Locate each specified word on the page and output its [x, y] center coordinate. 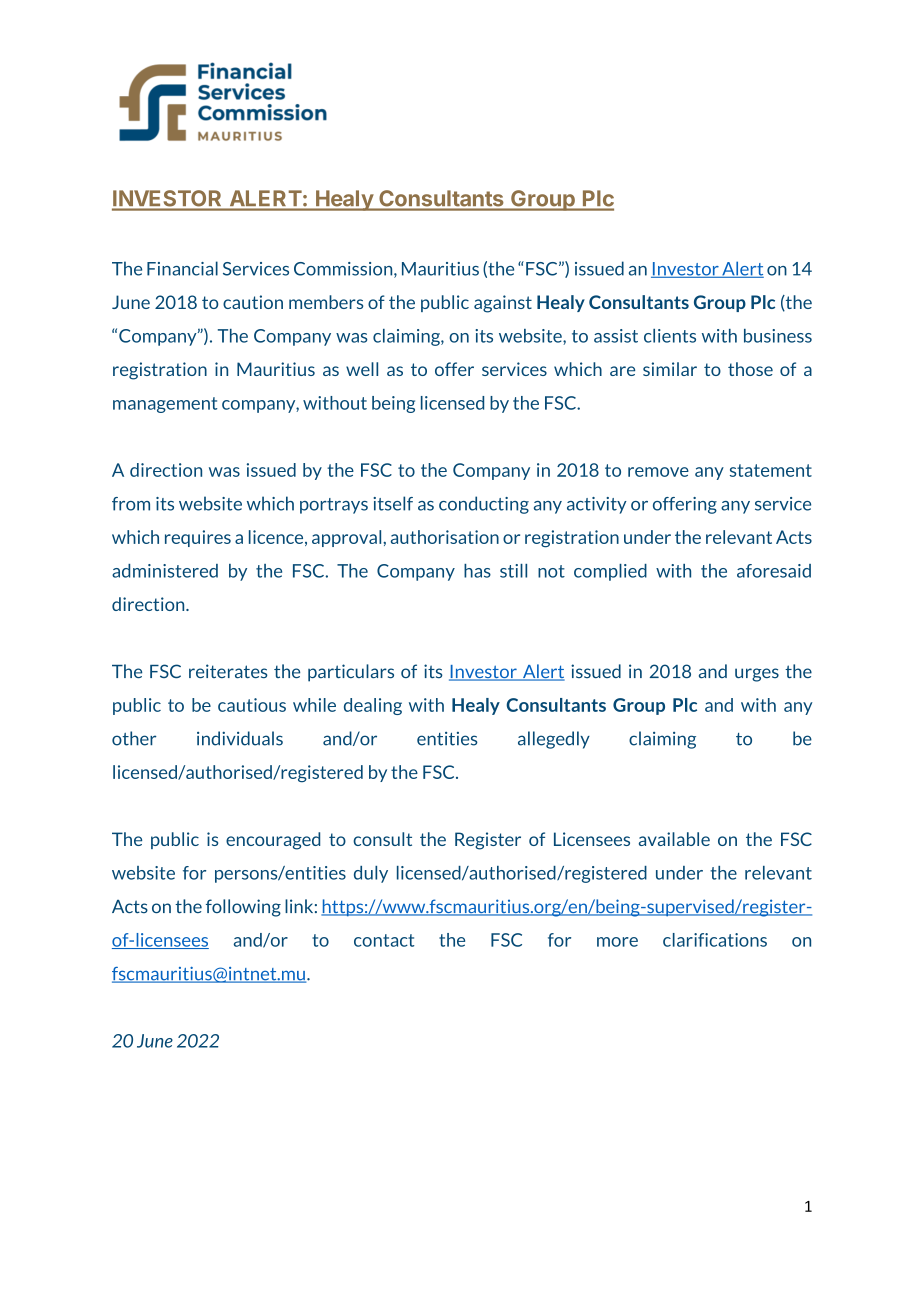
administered [165, 571]
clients [670, 336]
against [503, 304]
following [243, 908]
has [477, 571]
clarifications [715, 940]
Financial [182, 268]
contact [384, 940]
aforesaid [774, 571]
